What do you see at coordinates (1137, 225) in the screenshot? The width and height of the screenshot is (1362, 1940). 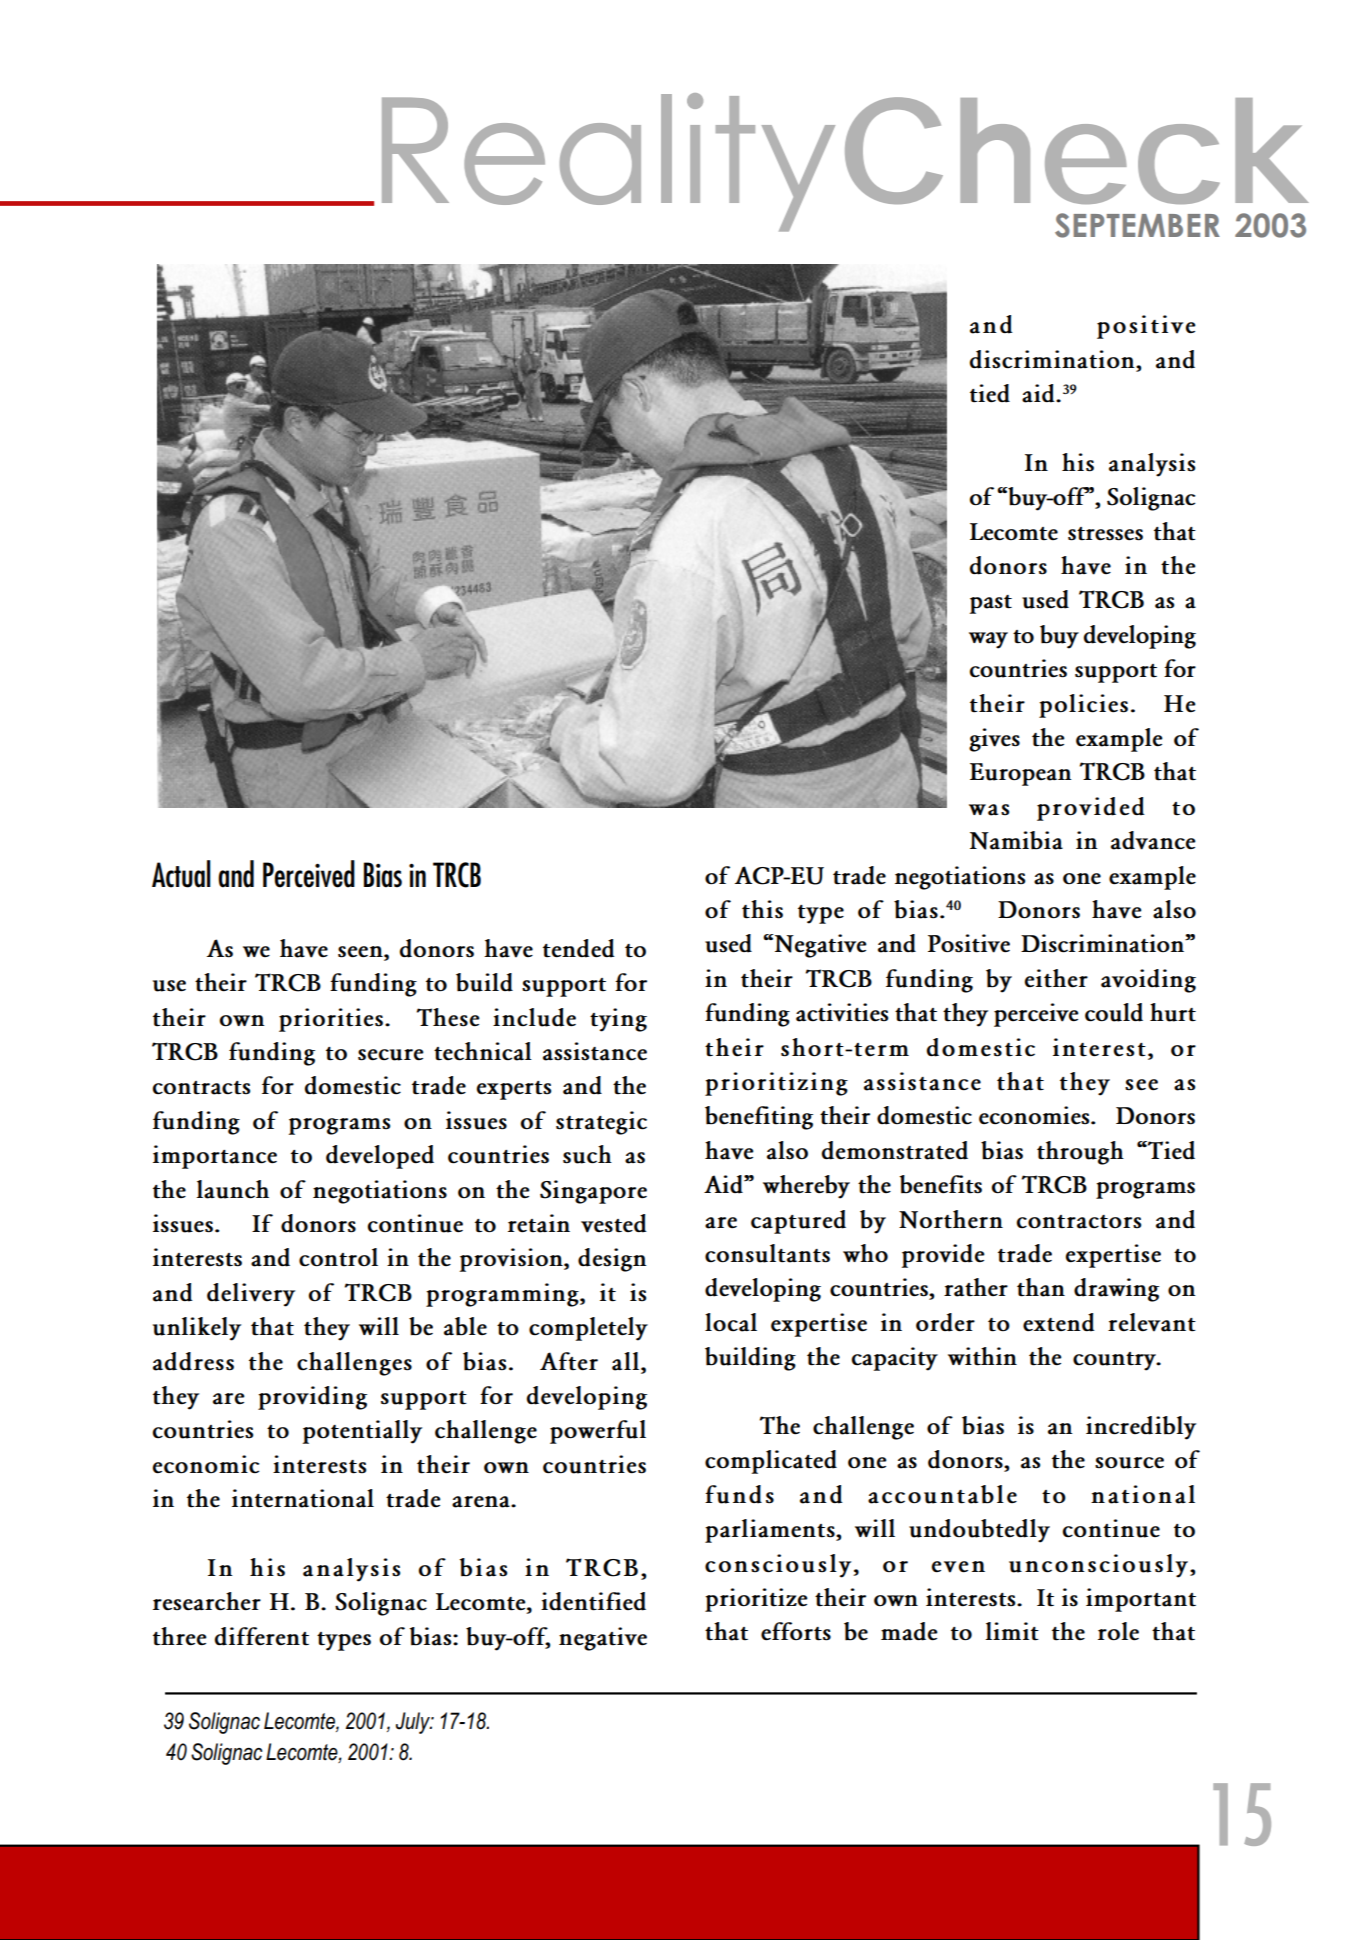 I see `SEPTEMBER` at bounding box center [1137, 225].
